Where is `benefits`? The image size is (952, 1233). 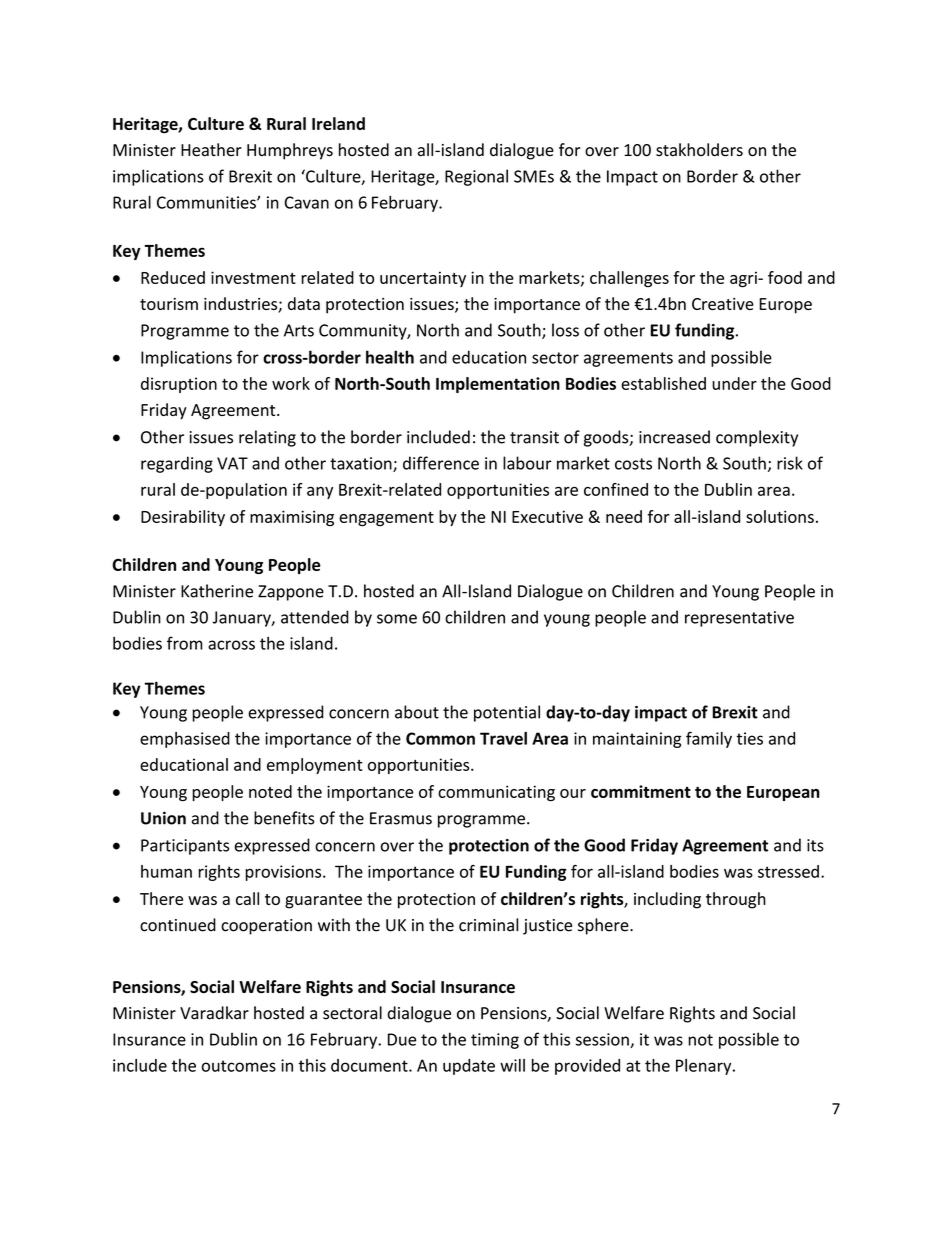 benefits is located at coordinates (284, 818).
